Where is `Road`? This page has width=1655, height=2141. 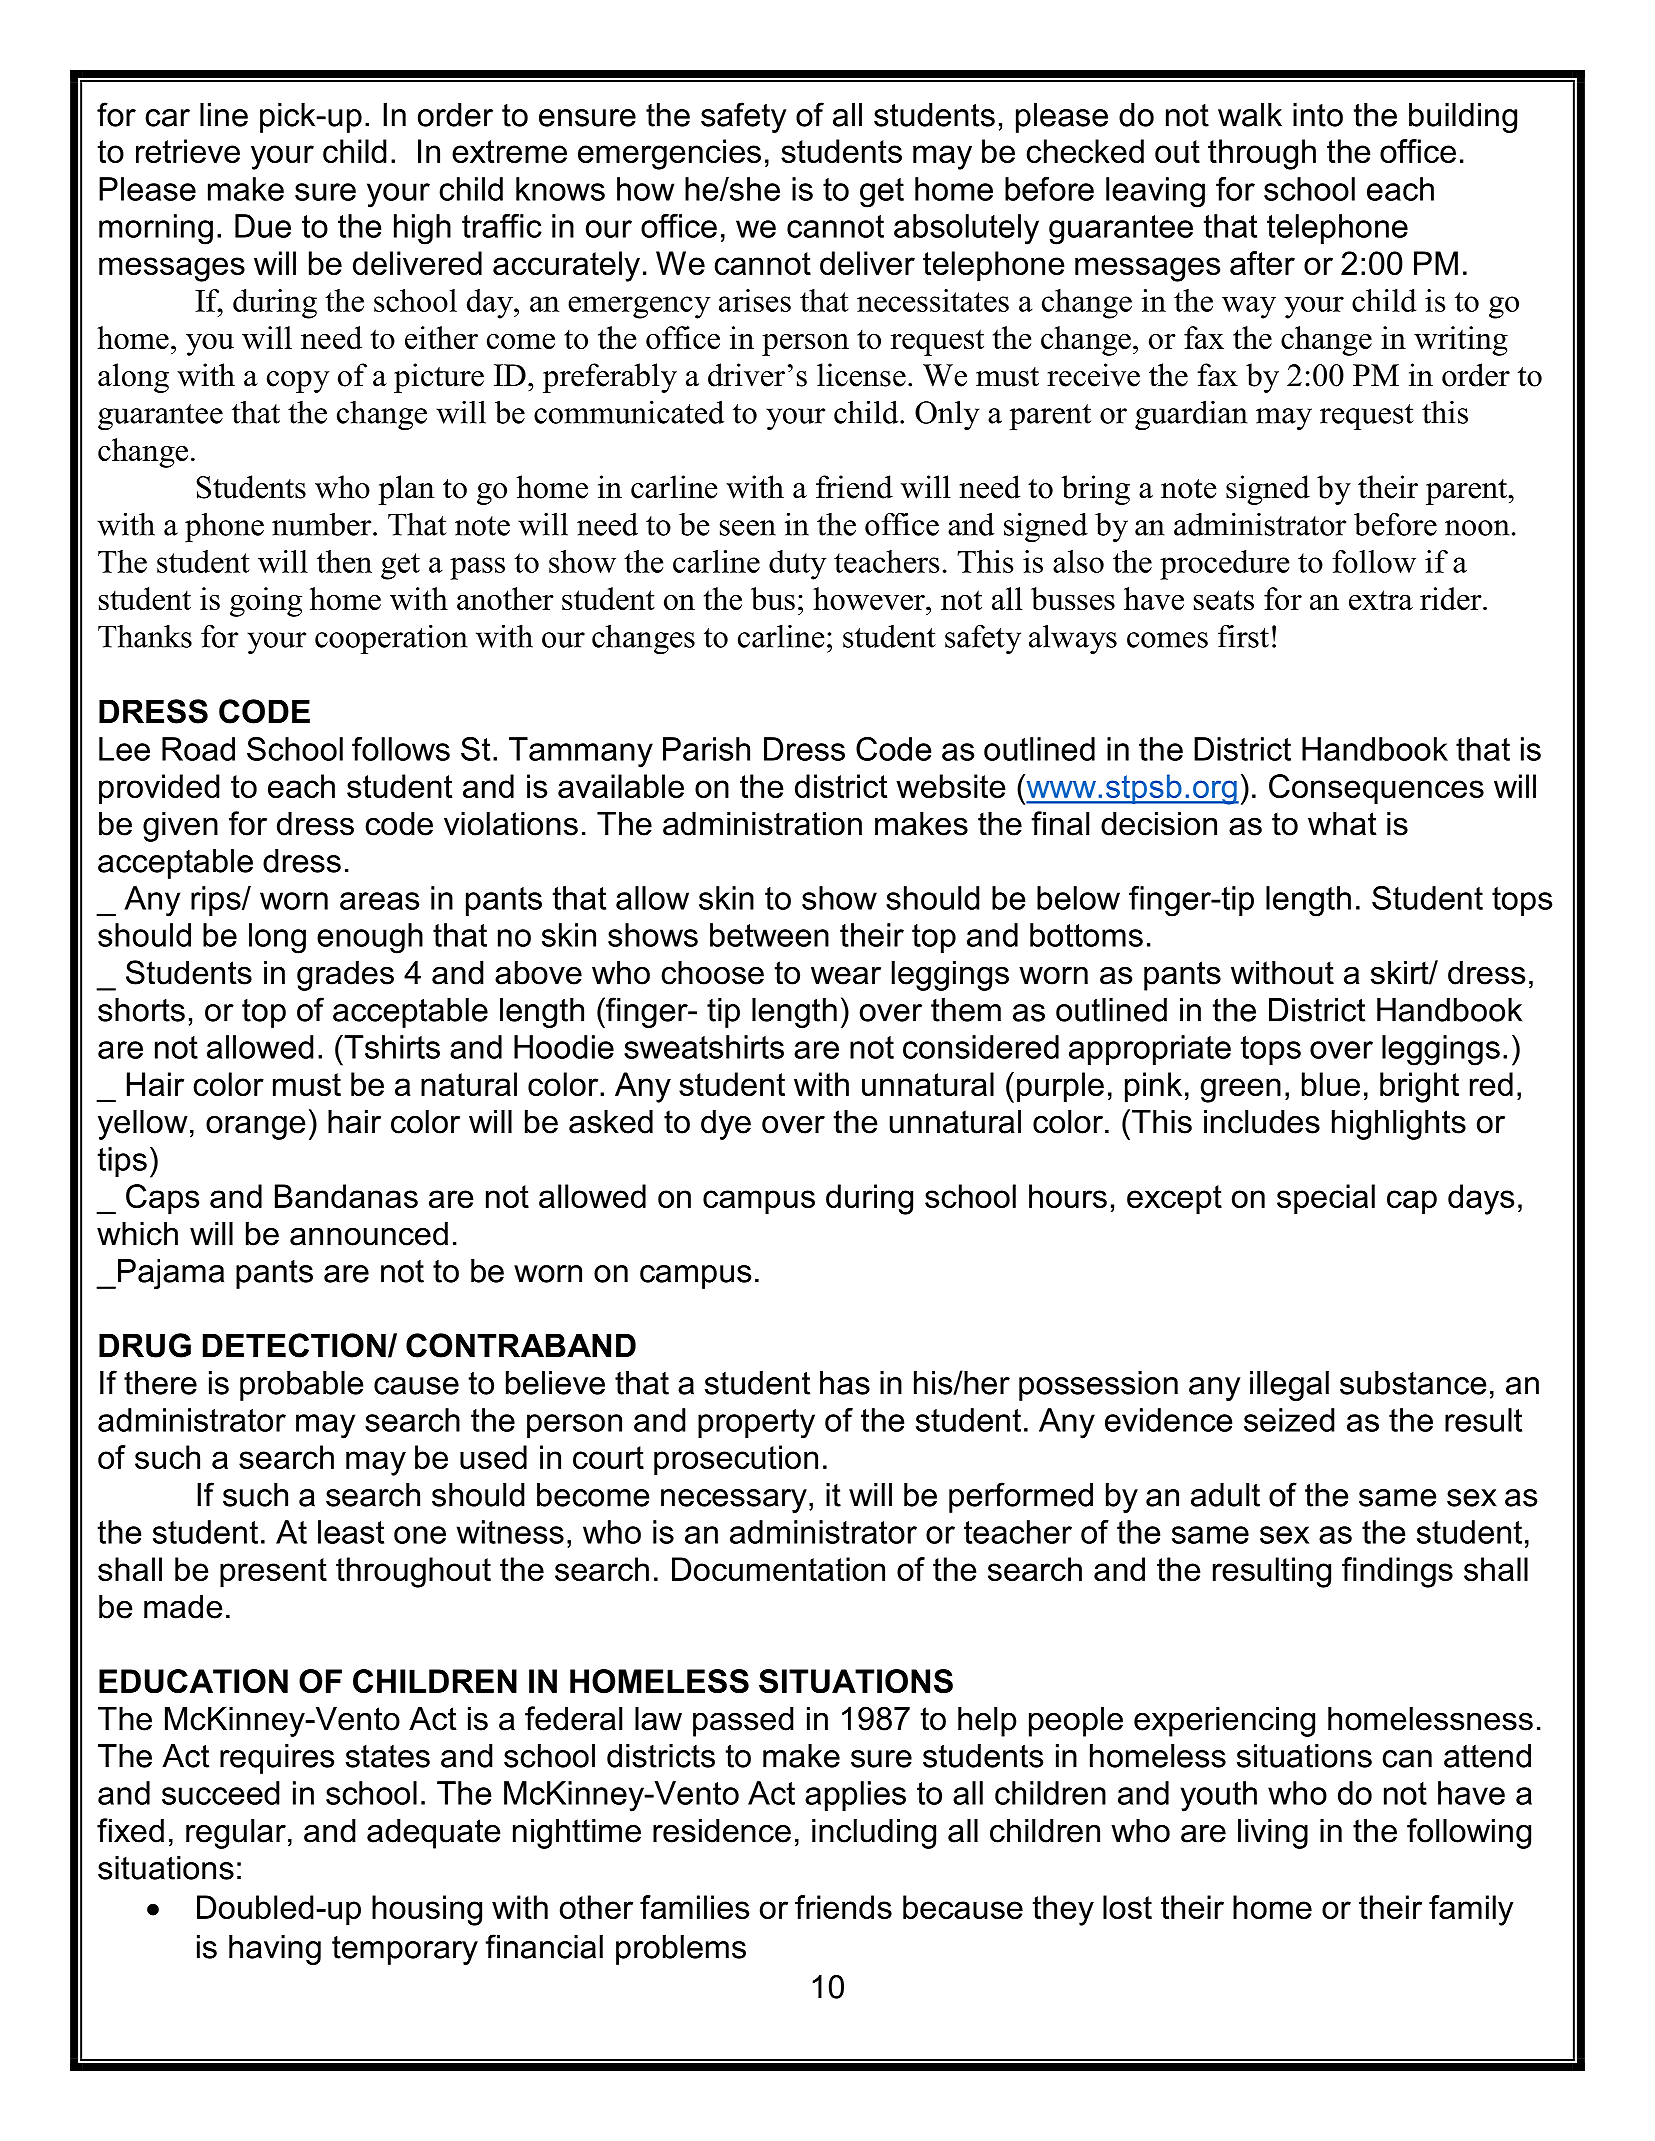 Road is located at coordinates (198, 749).
